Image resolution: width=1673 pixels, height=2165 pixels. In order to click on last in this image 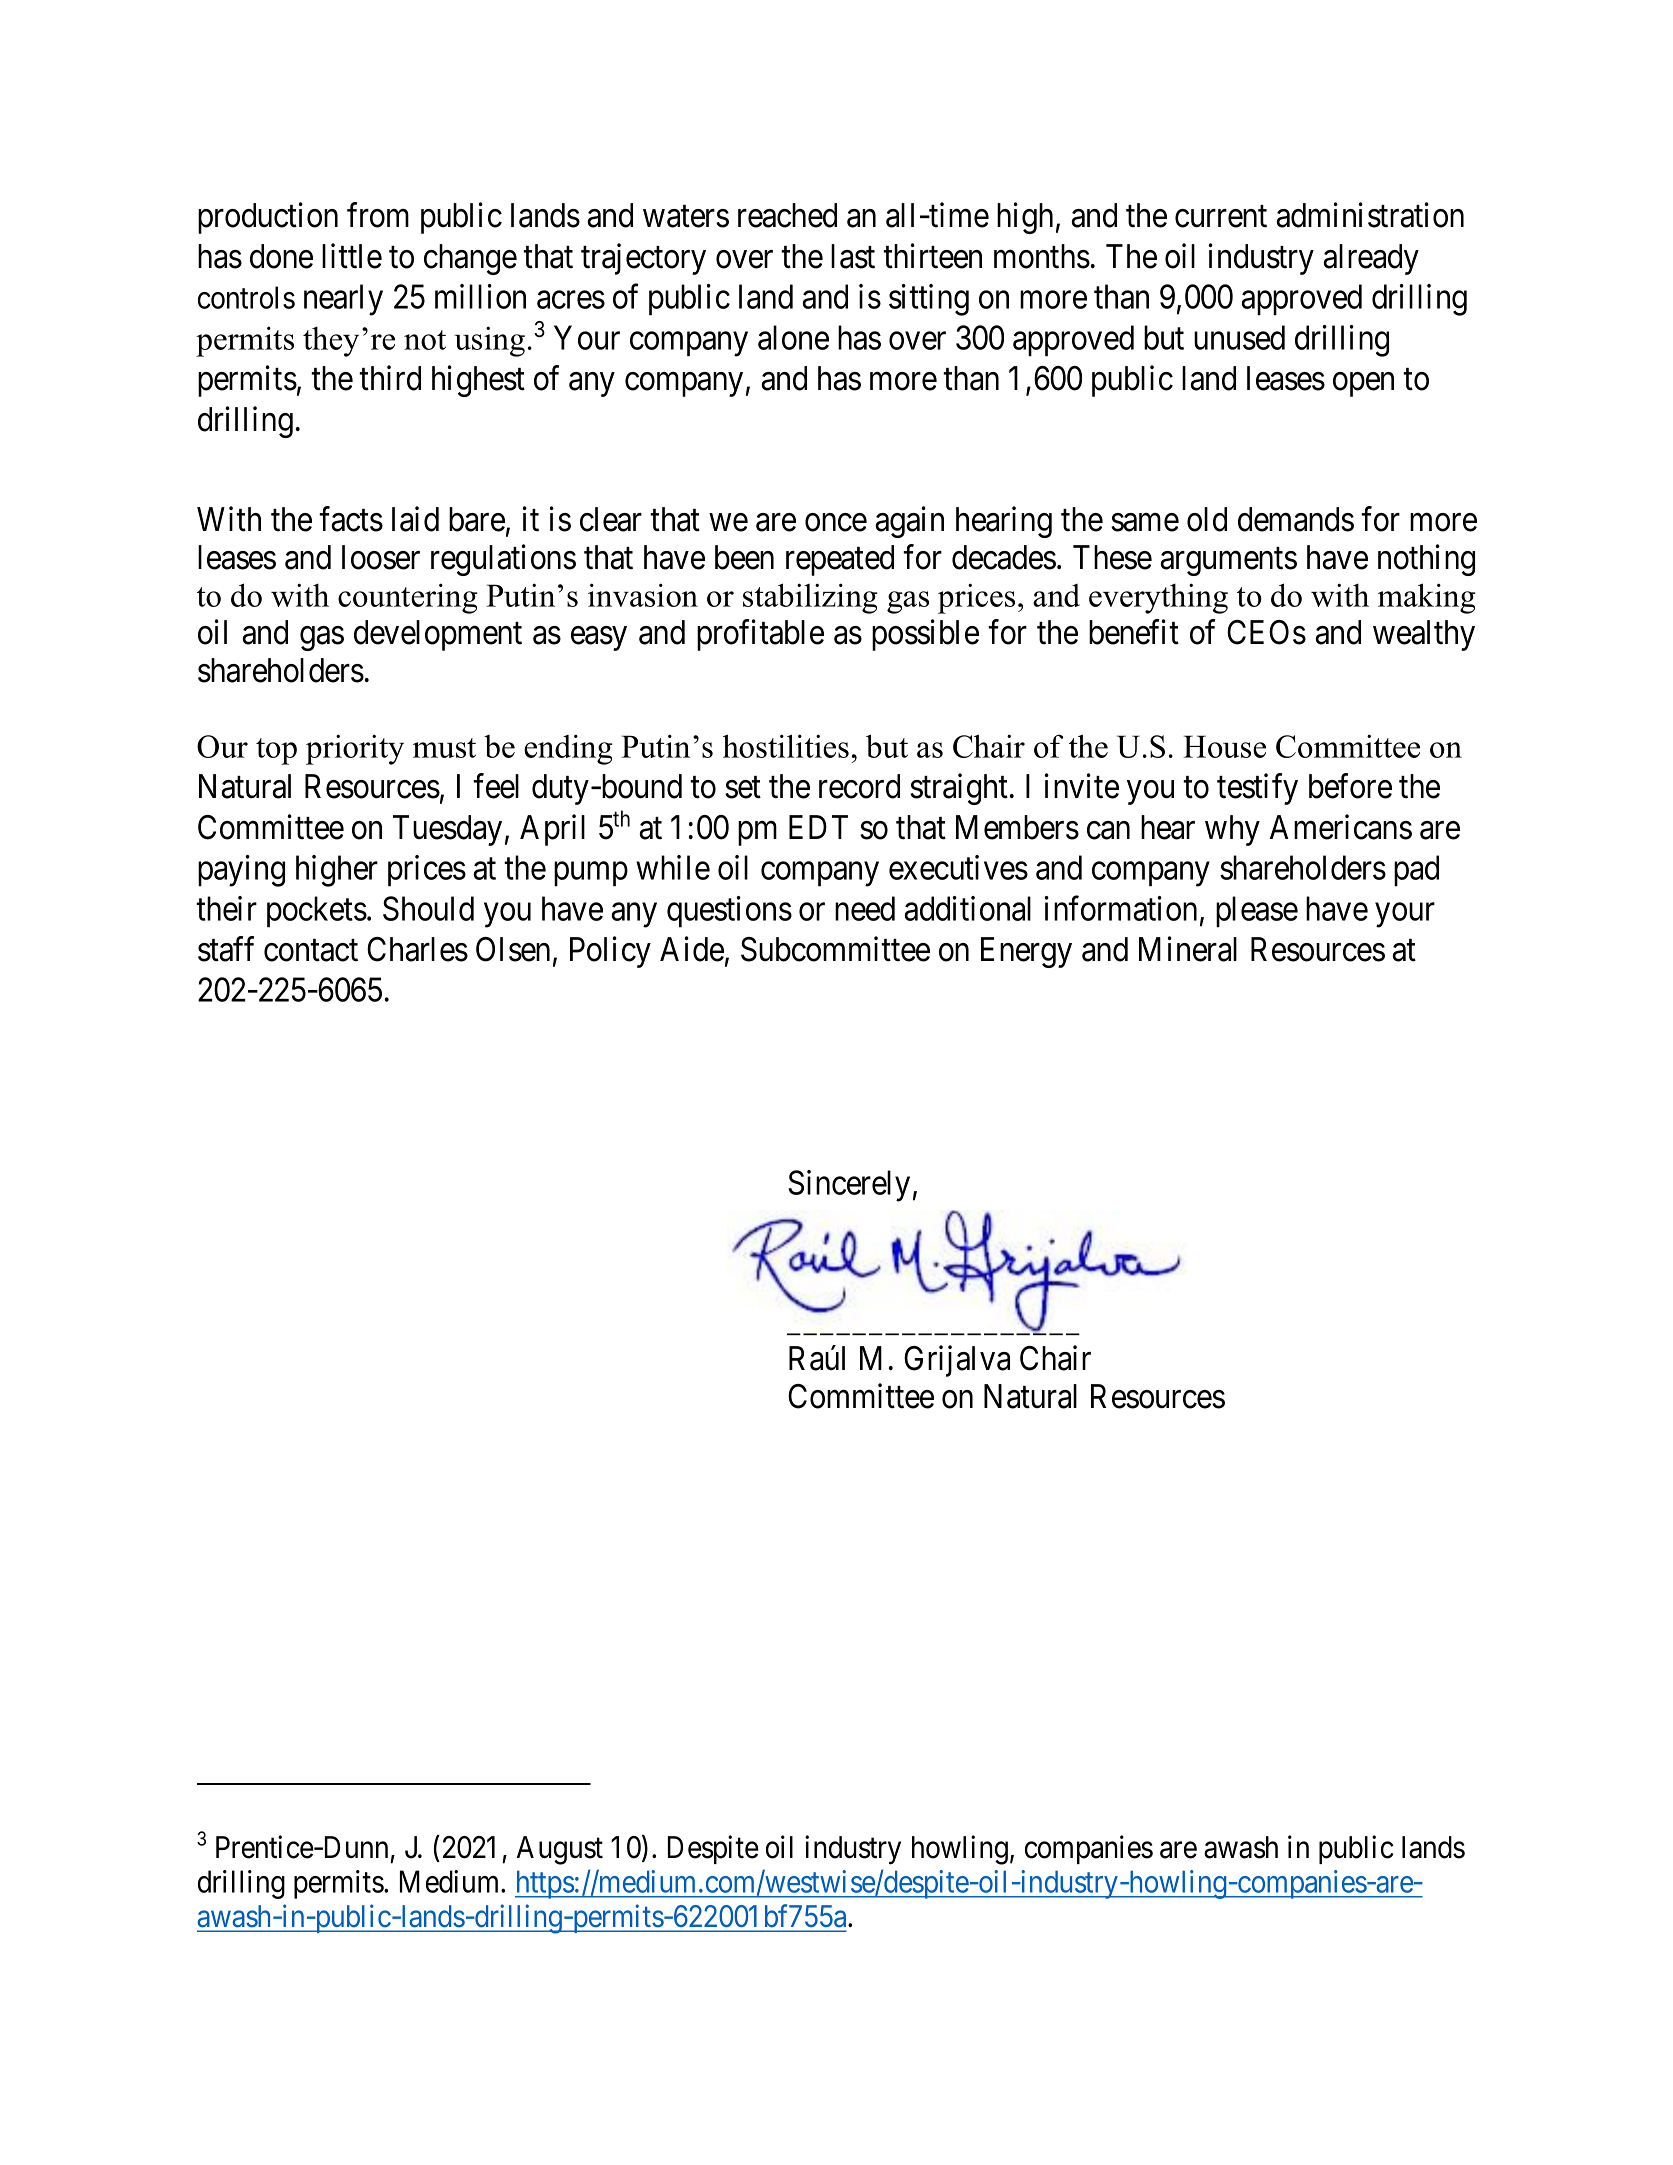, I will do `click(853, 256)`.
